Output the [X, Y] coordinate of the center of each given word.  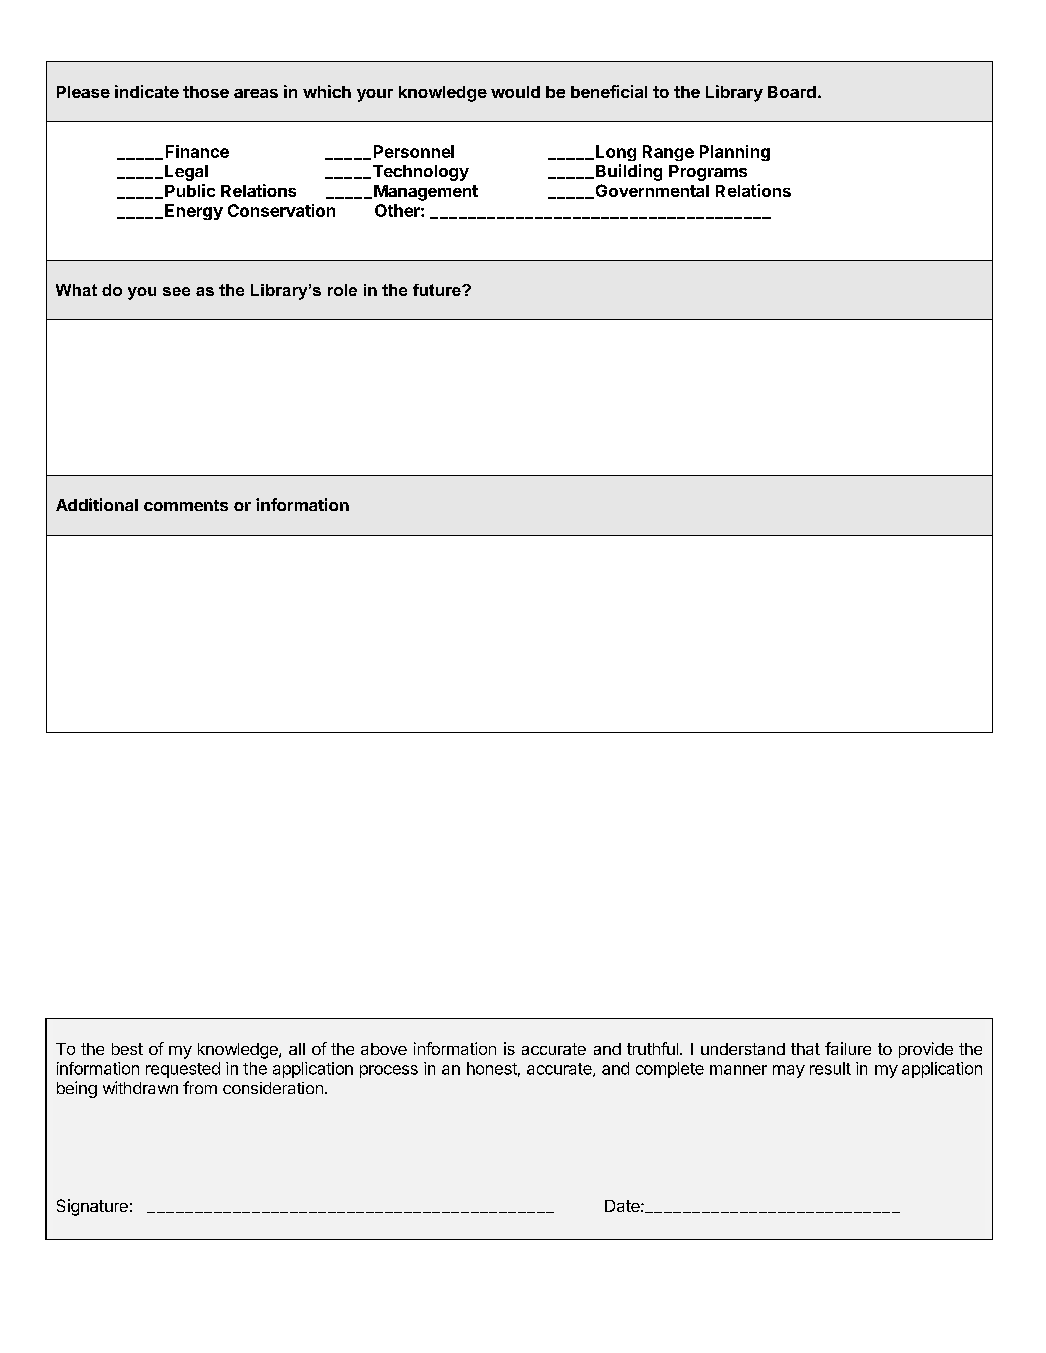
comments [186, 505]
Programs [708, 173]
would [515, 92]
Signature [92, 1207]
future [438, 290]
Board [792, 92]
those [206, 92]
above [384, 1049]
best [127, 1049]
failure [848, 1048]
